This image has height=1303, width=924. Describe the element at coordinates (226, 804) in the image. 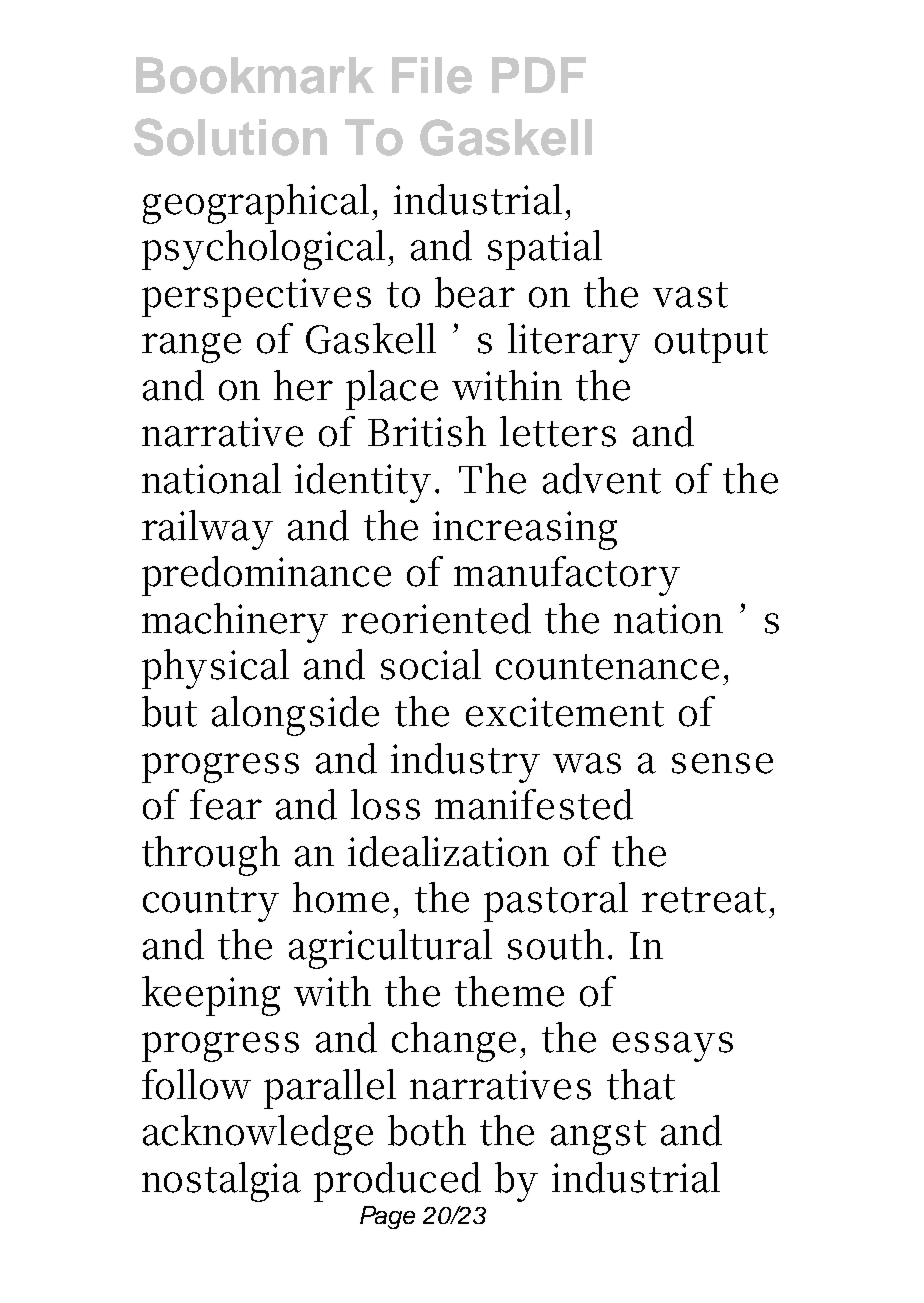

I see `fear` at that location.
